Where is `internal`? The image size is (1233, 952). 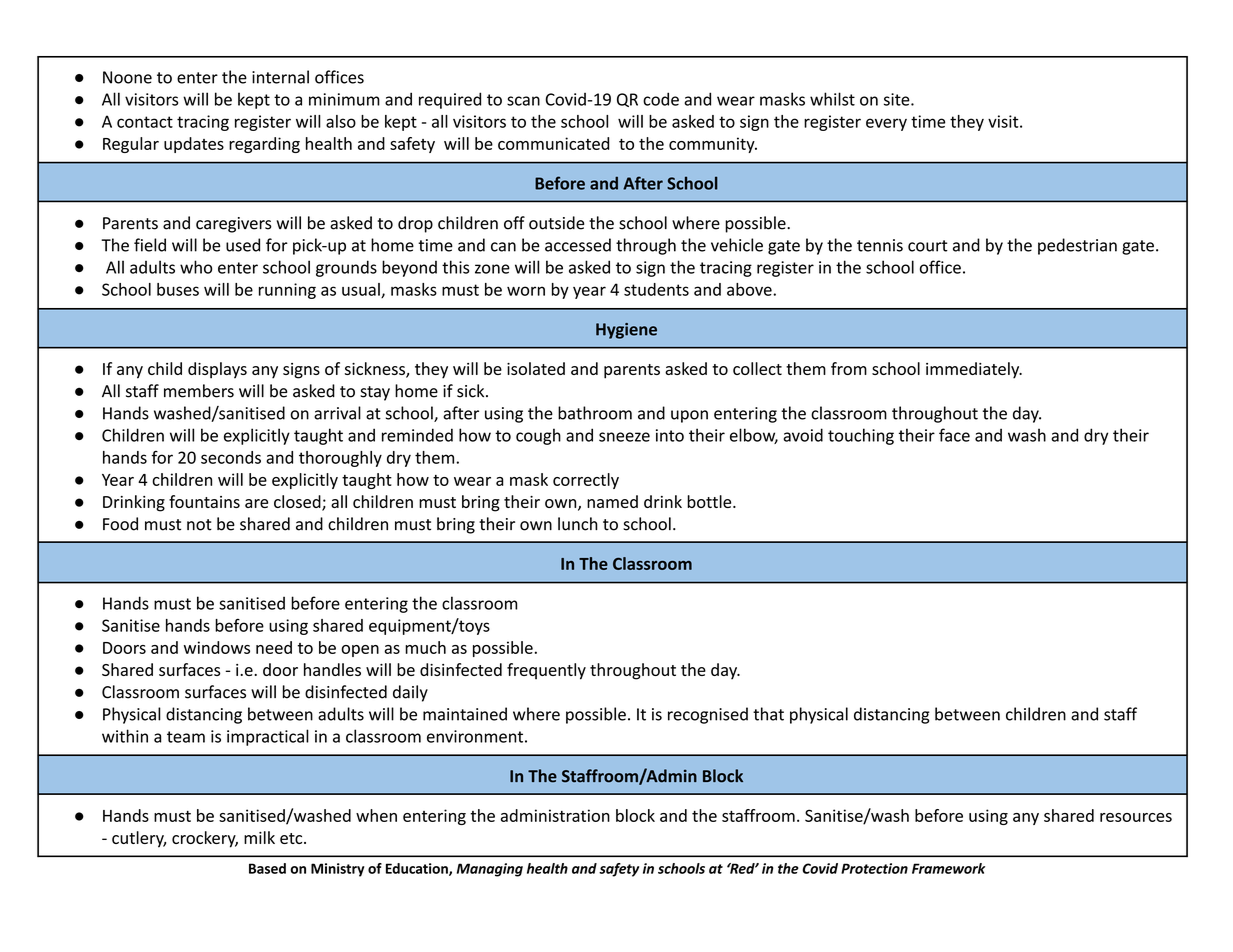 internal is located at coordinates (280, 77).
